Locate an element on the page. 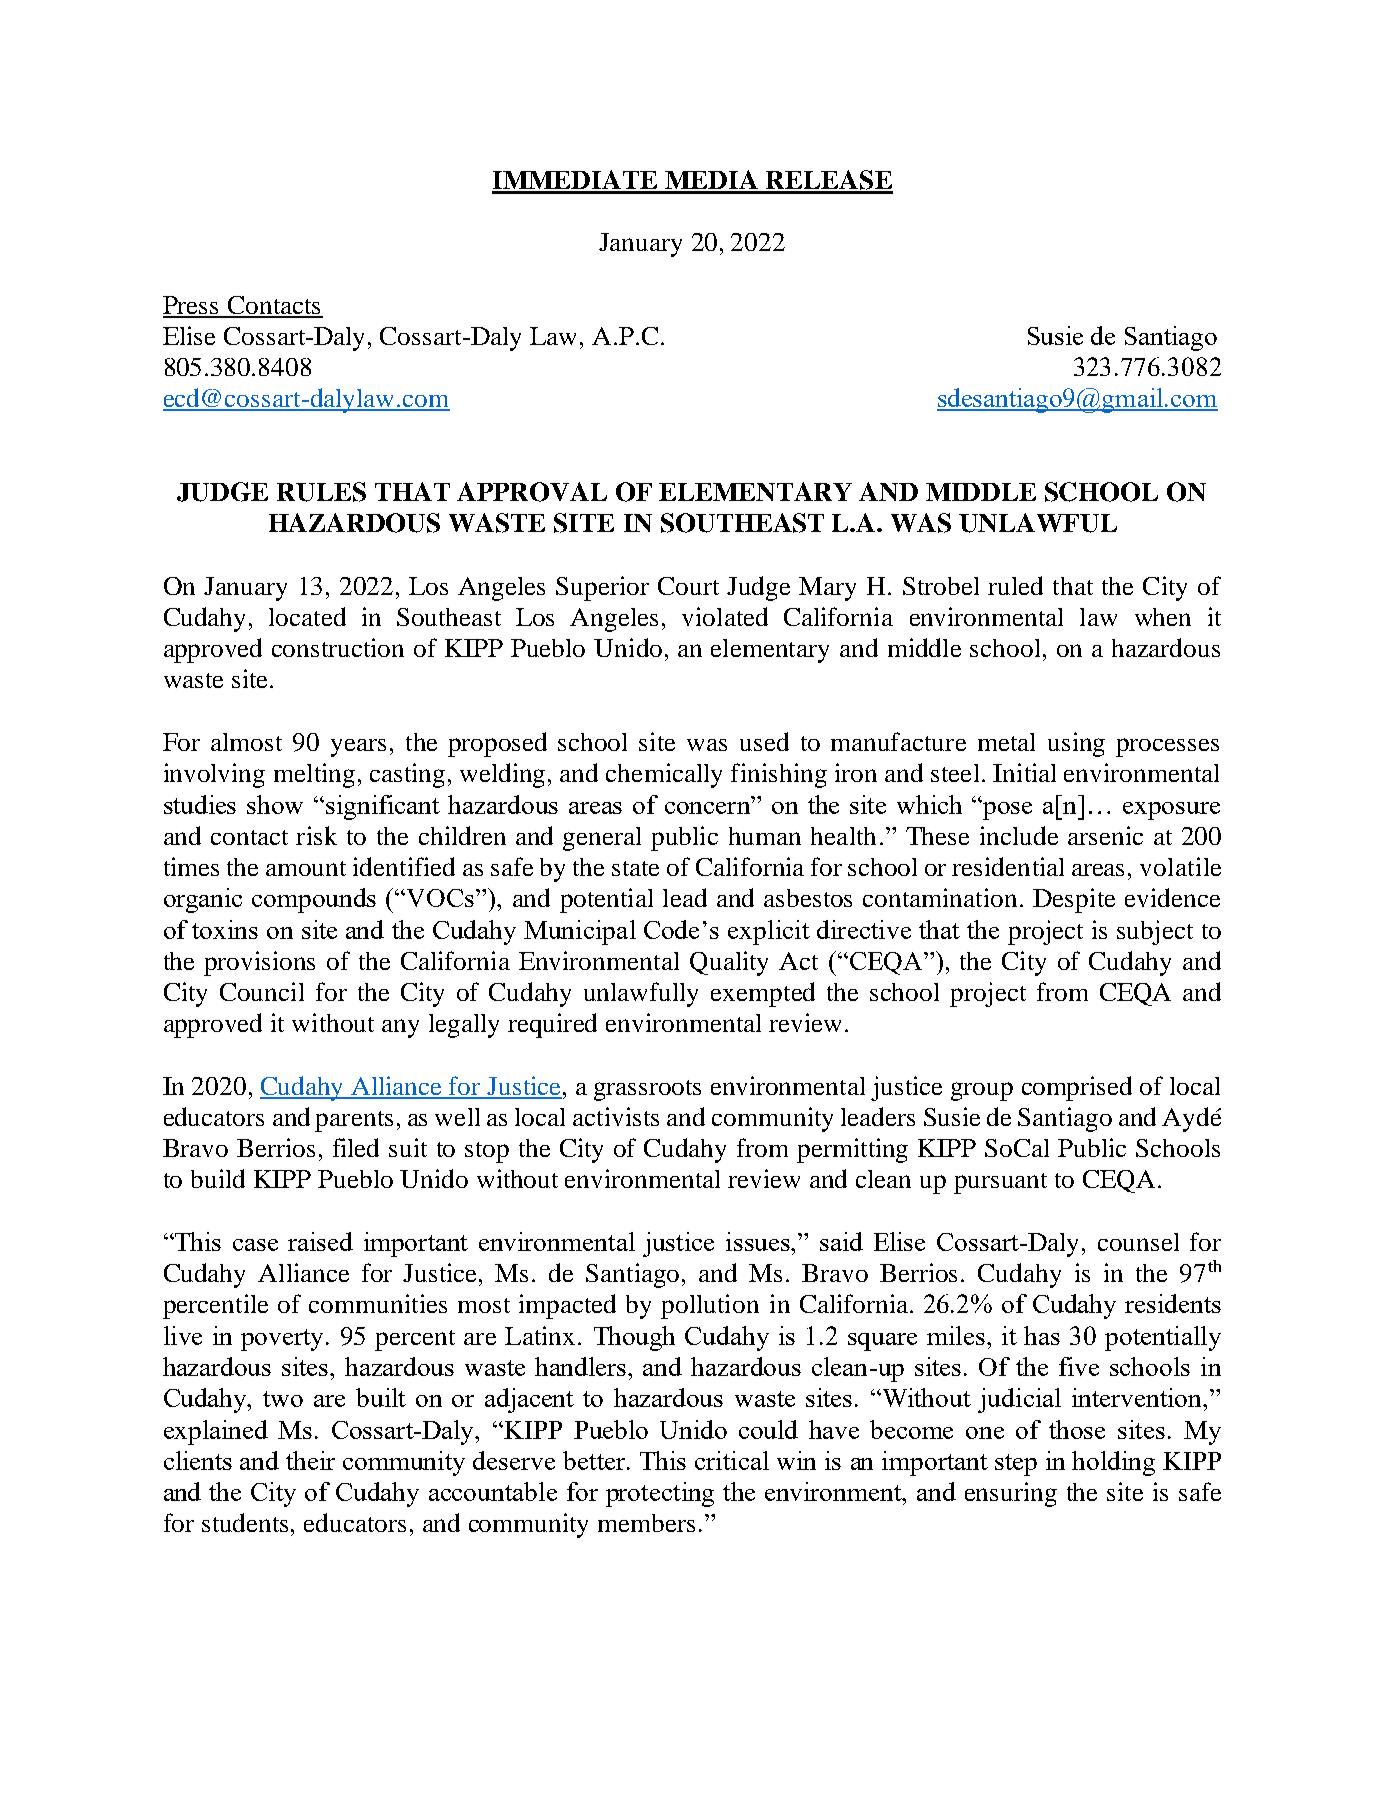 This page has height=1793, width=1385. grassroots is located at coordinates (647, 1090).
